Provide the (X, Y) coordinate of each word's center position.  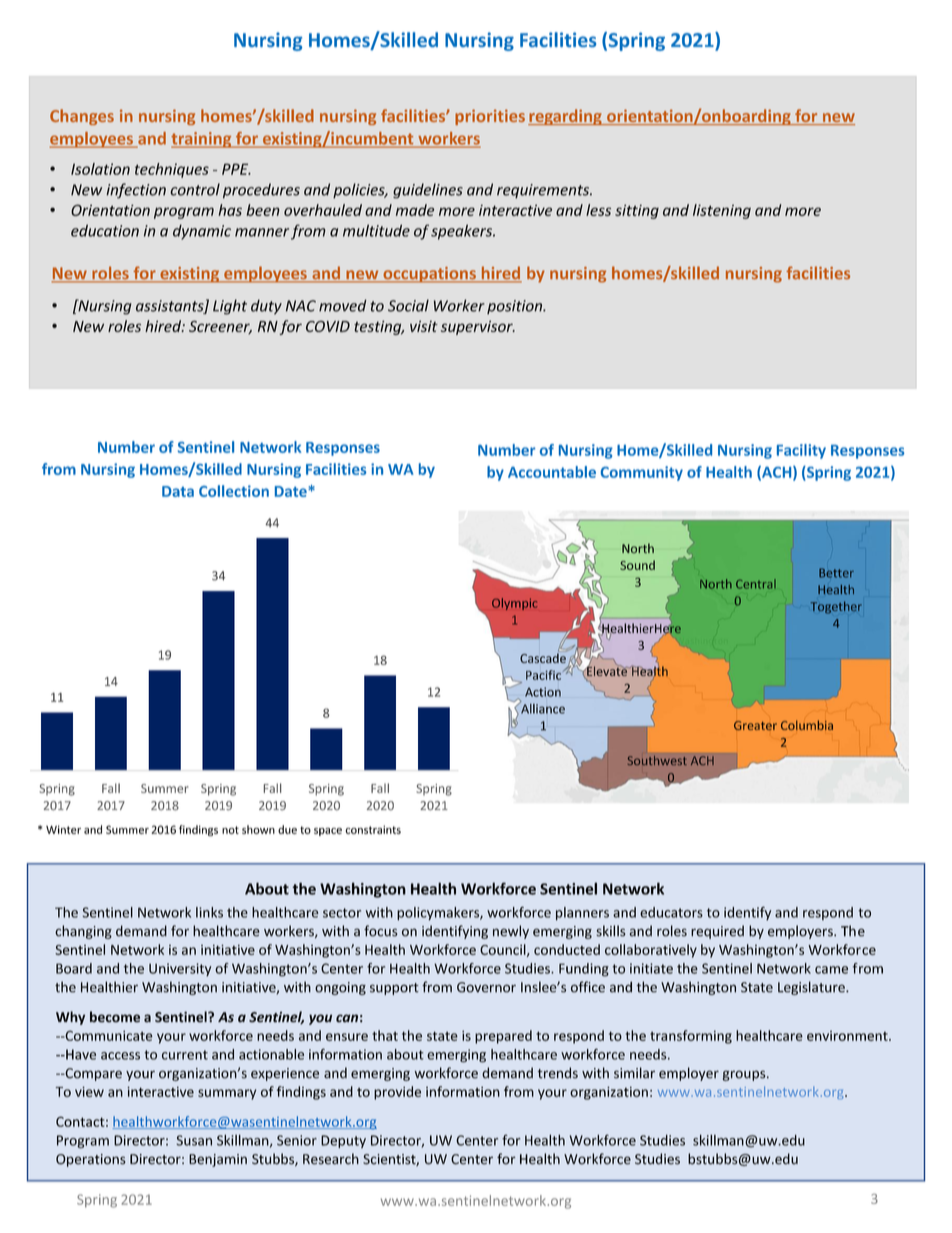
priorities (490, 117)
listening (722, 211)
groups (745, 1075)
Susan (194, 1140)
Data (178, 491)
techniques (172, 170)
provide (397, 1093)
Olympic (514, 604)
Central (756, 584)
